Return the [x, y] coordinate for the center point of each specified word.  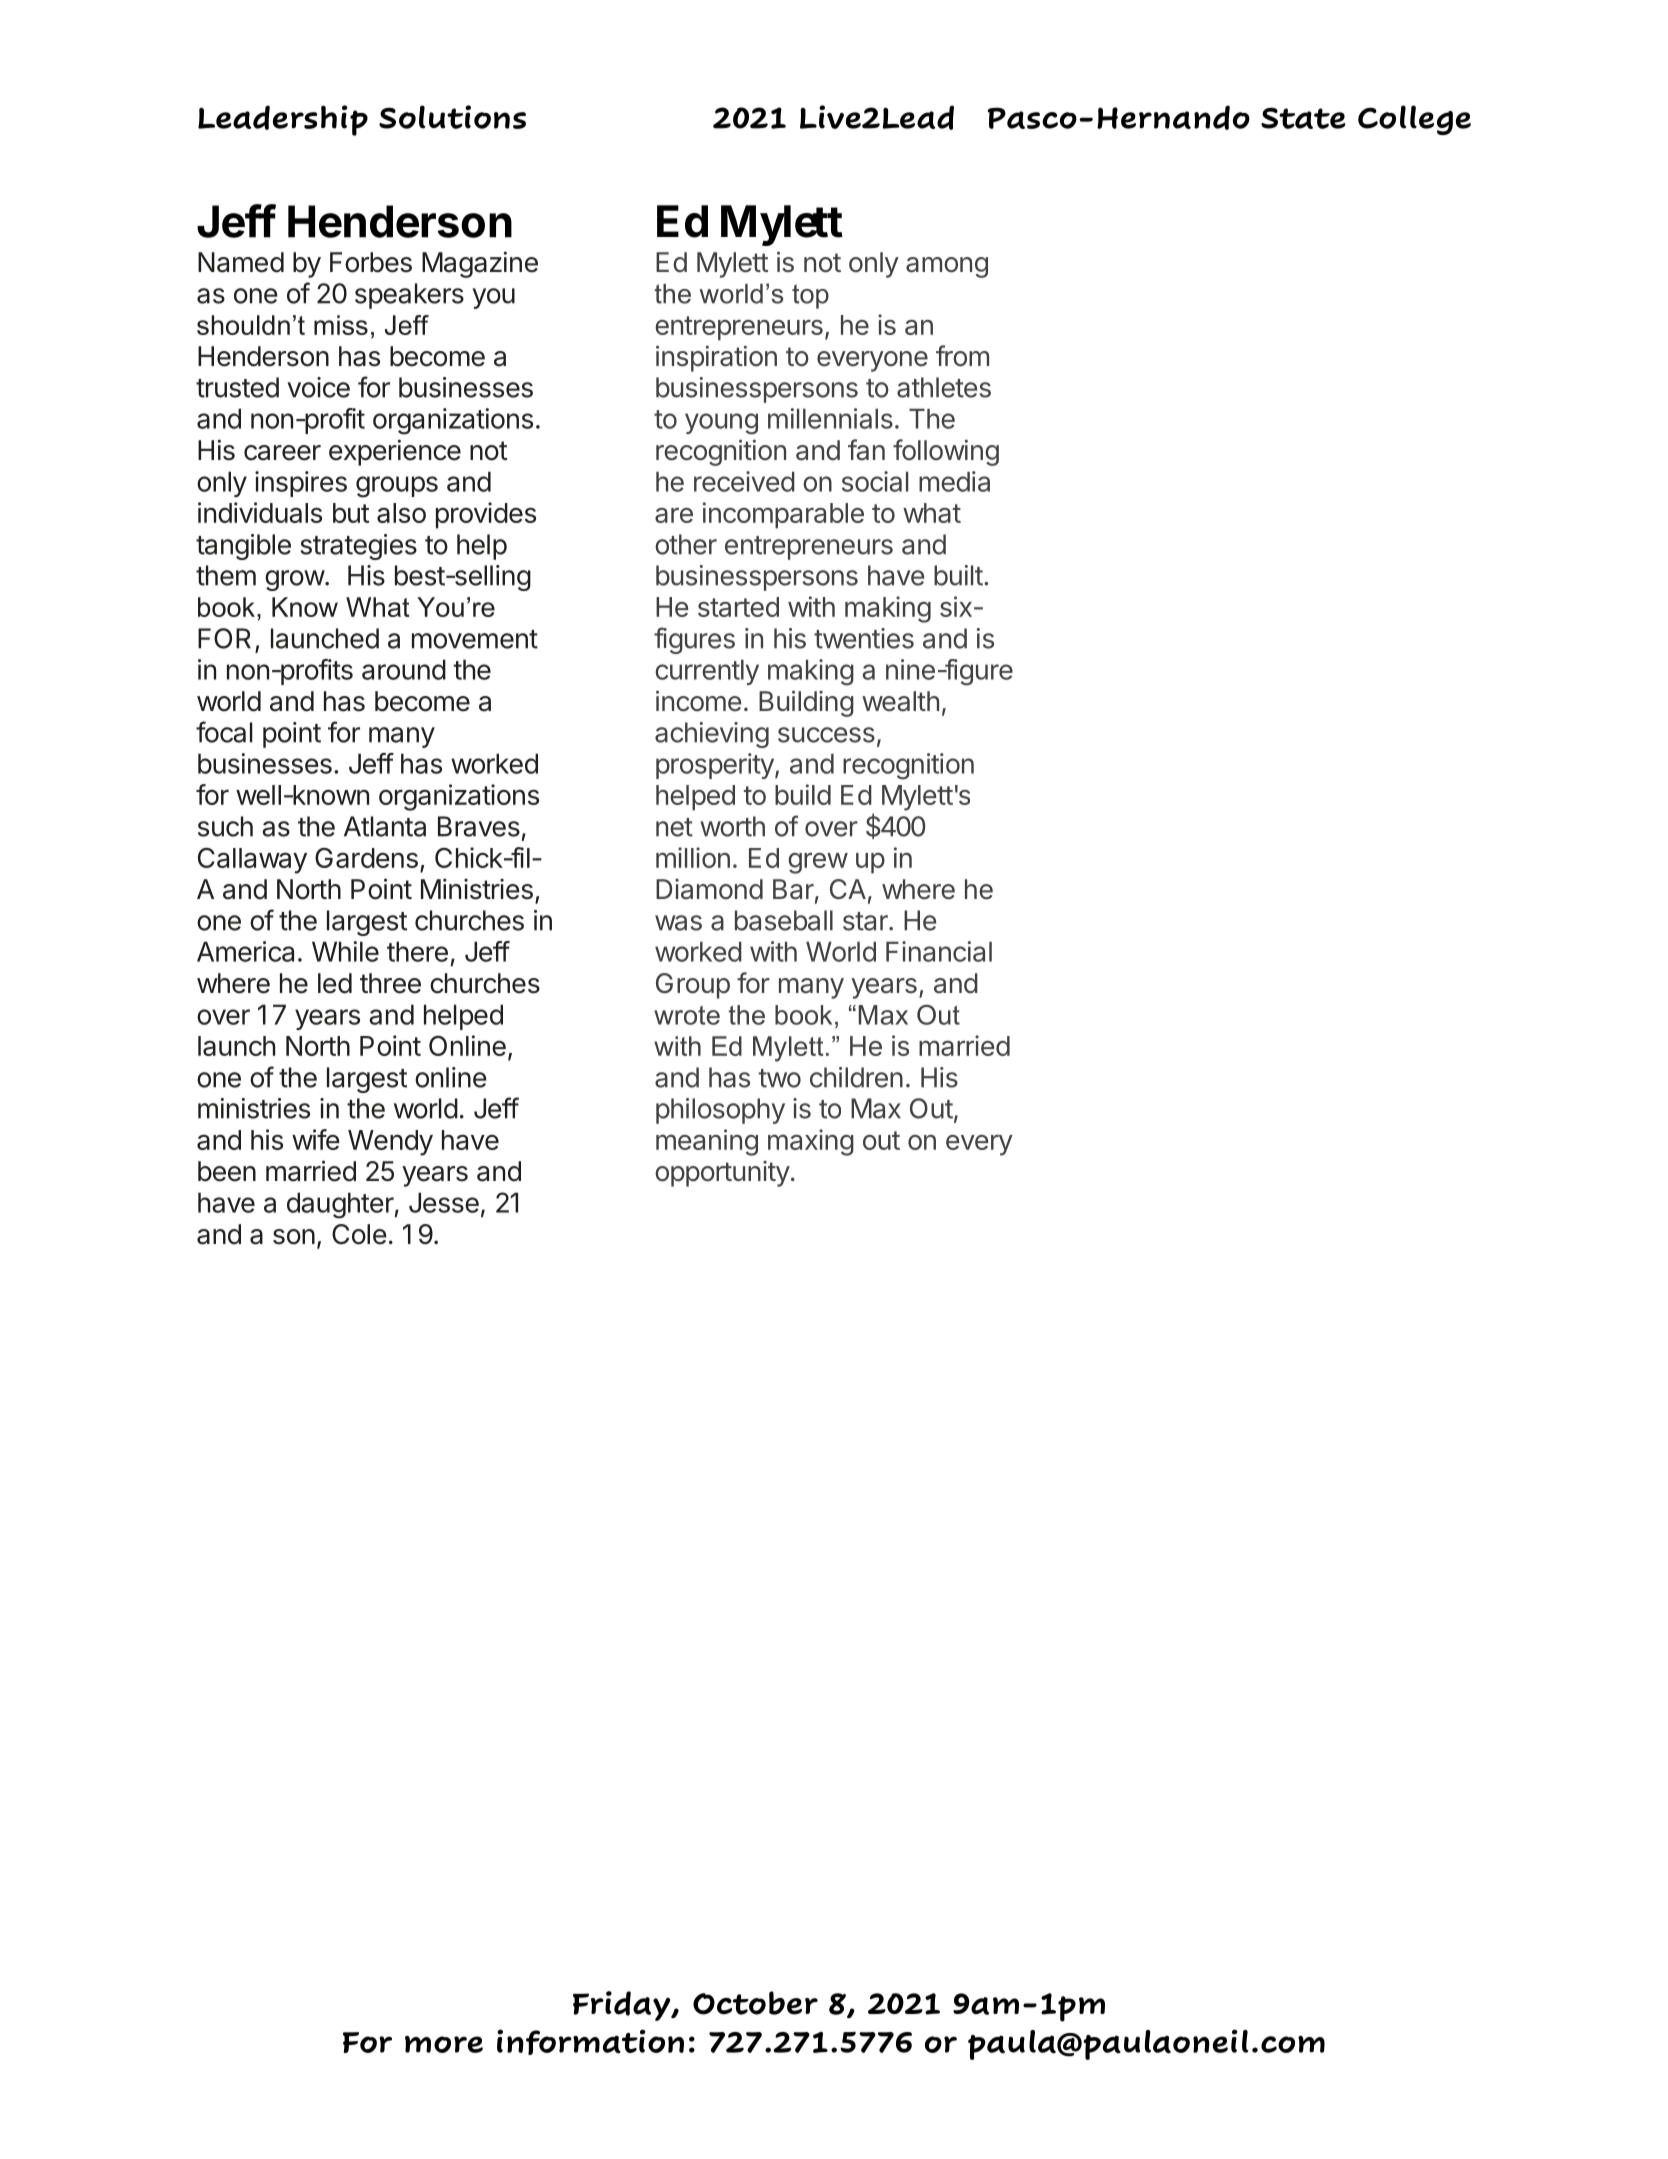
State [1303, 118]
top [810, 296]
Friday [623, 2006]
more [444, 2044]
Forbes [371, 262]
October [755, 2003]
